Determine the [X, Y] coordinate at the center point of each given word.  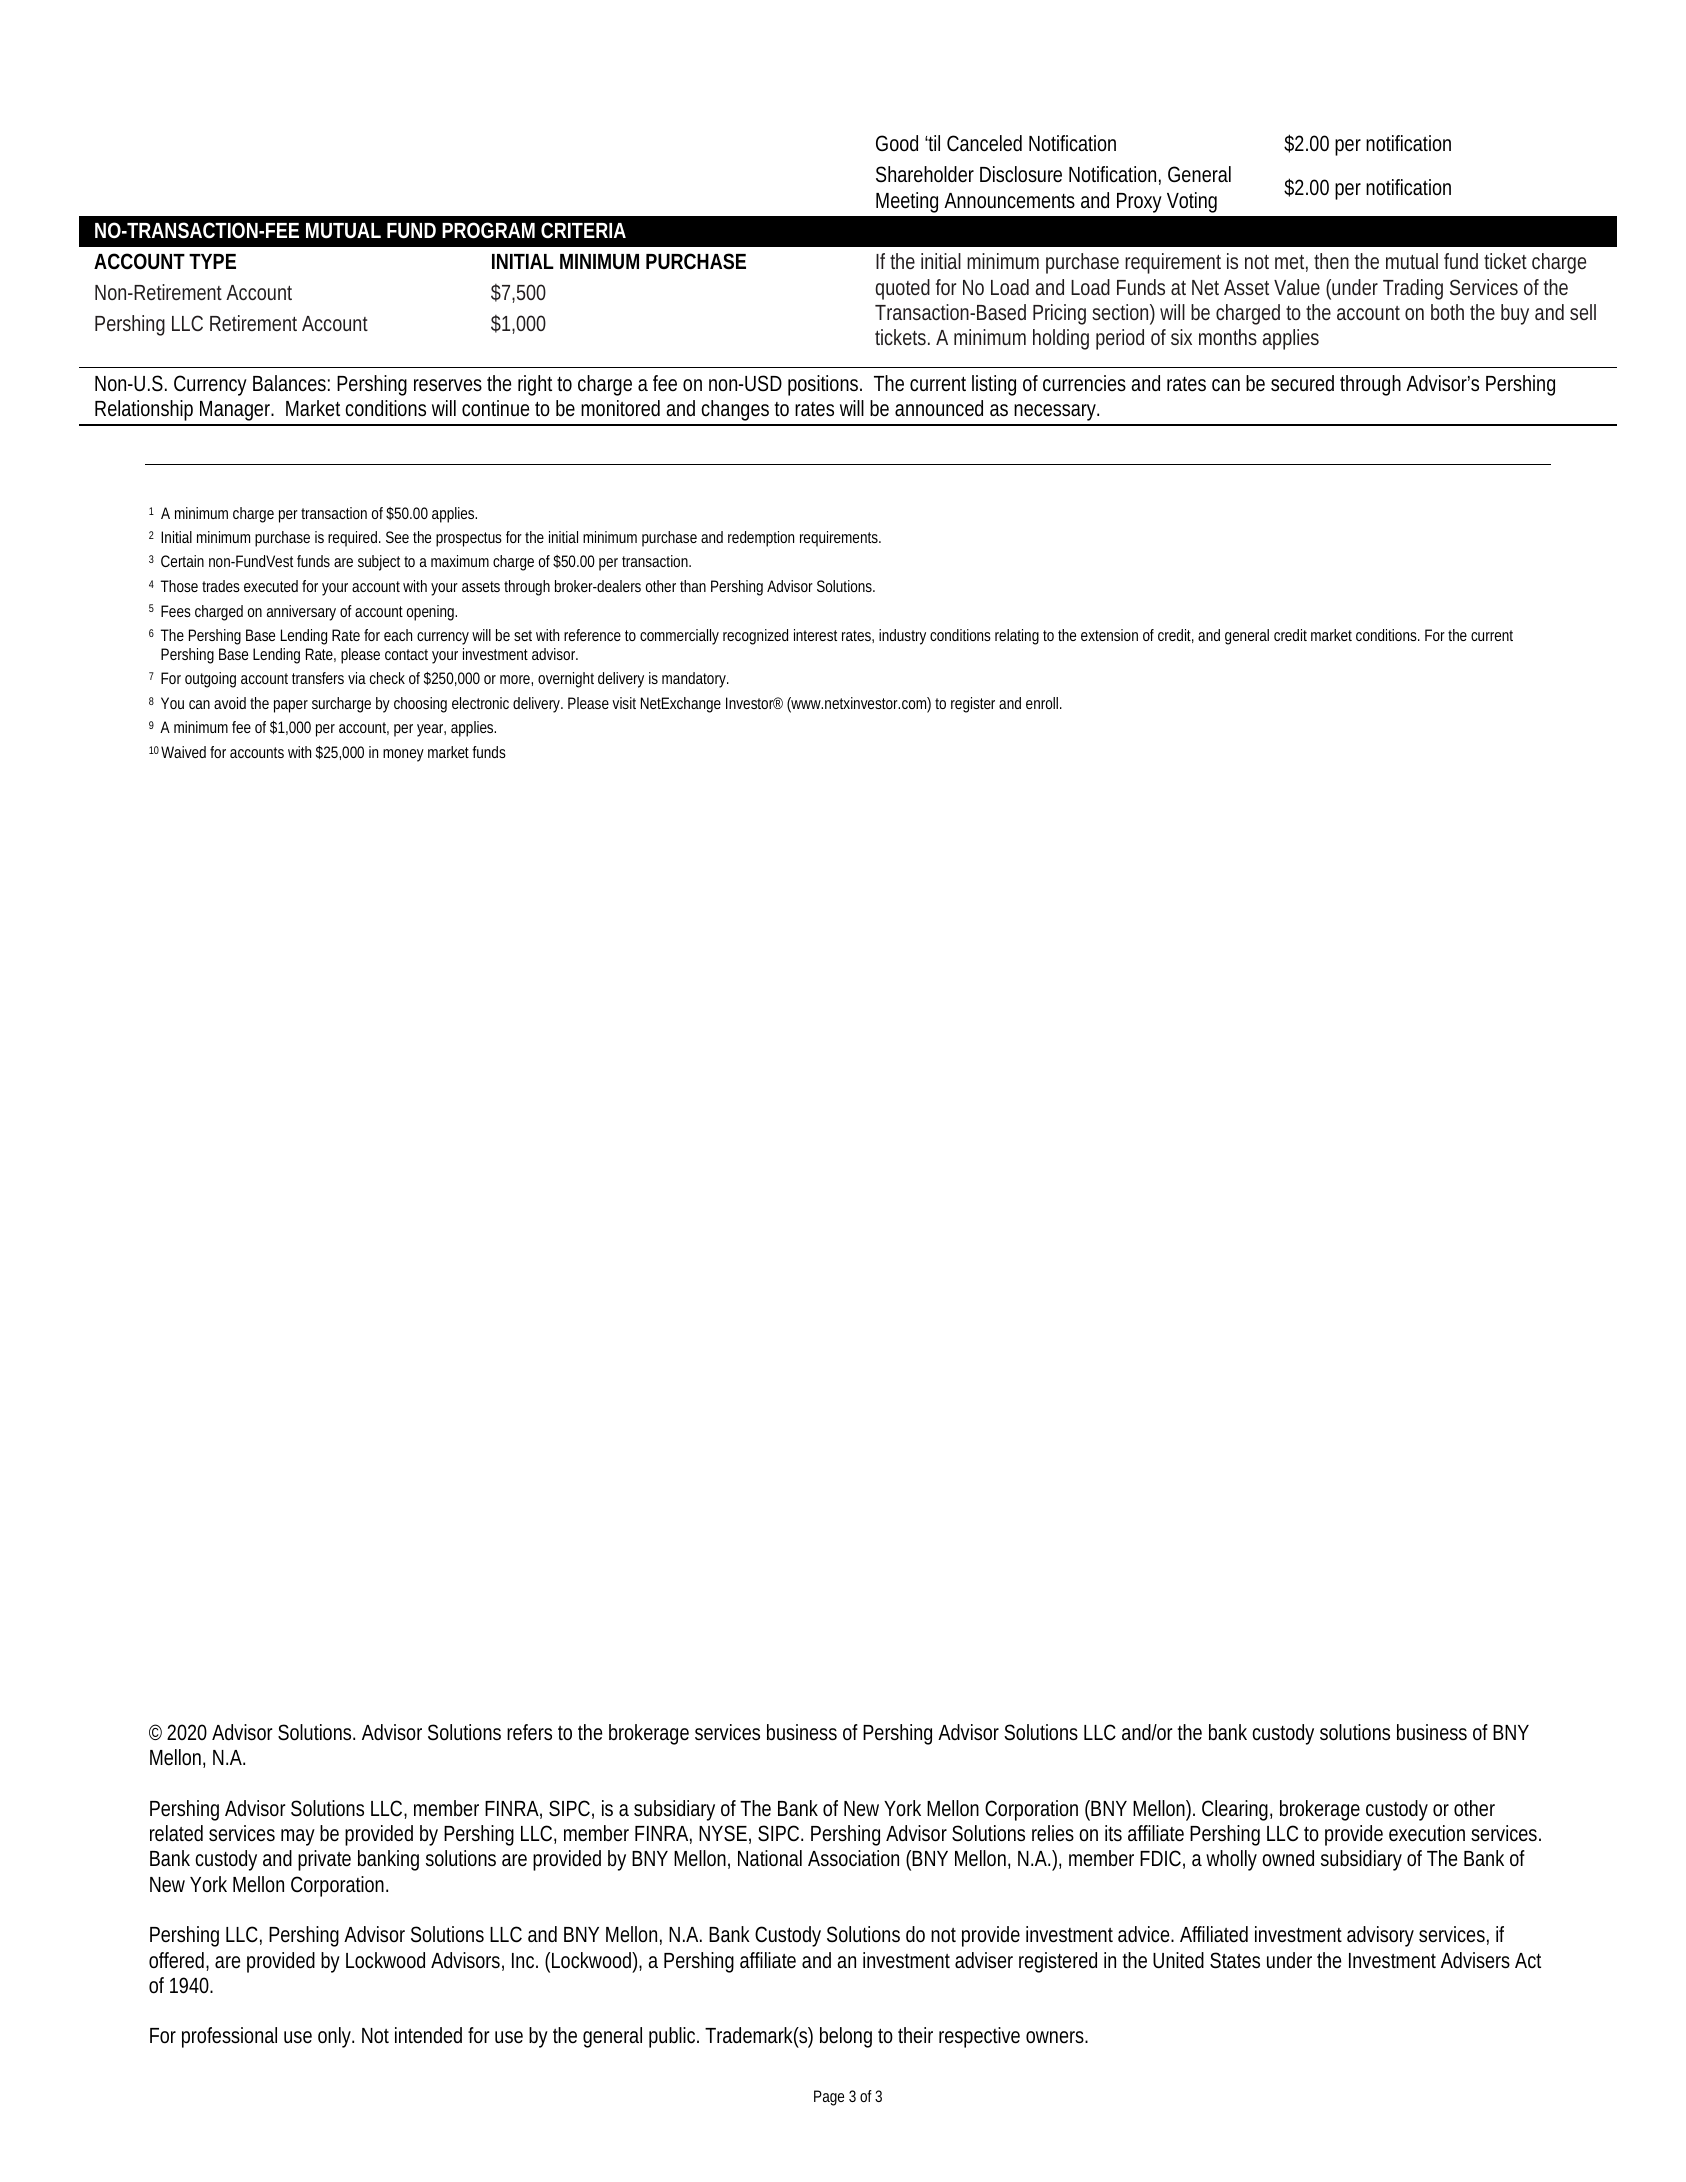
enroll [1043, 703]
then [1331, 261]
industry [902, 637]
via [357, 678]
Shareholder [925, 174]
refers [529, 1732]
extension [1109, 635]
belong [846, 2037]
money [403, 755]
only [336, 2037]
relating [1017, 637]
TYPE [212, 261]
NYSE [723, 1833]
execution [1427, 1833]
